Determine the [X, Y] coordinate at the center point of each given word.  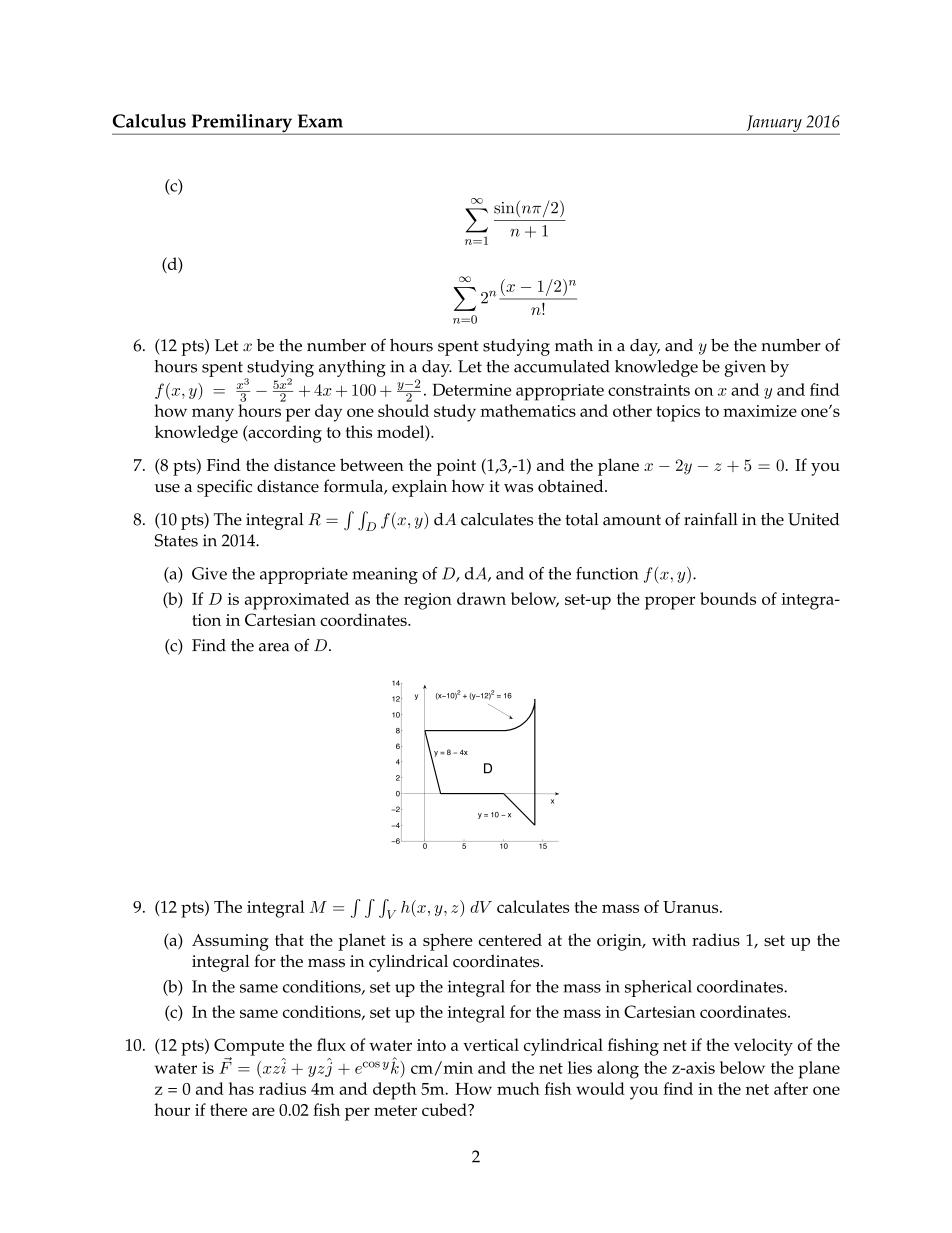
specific [224, 488]
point [456, 467]
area [274, 647]
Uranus [692, 907]
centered [510, 939]
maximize [760, 411]
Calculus [149, 121]
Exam [320, 121]
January [774, 124]
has [241, 1088]
